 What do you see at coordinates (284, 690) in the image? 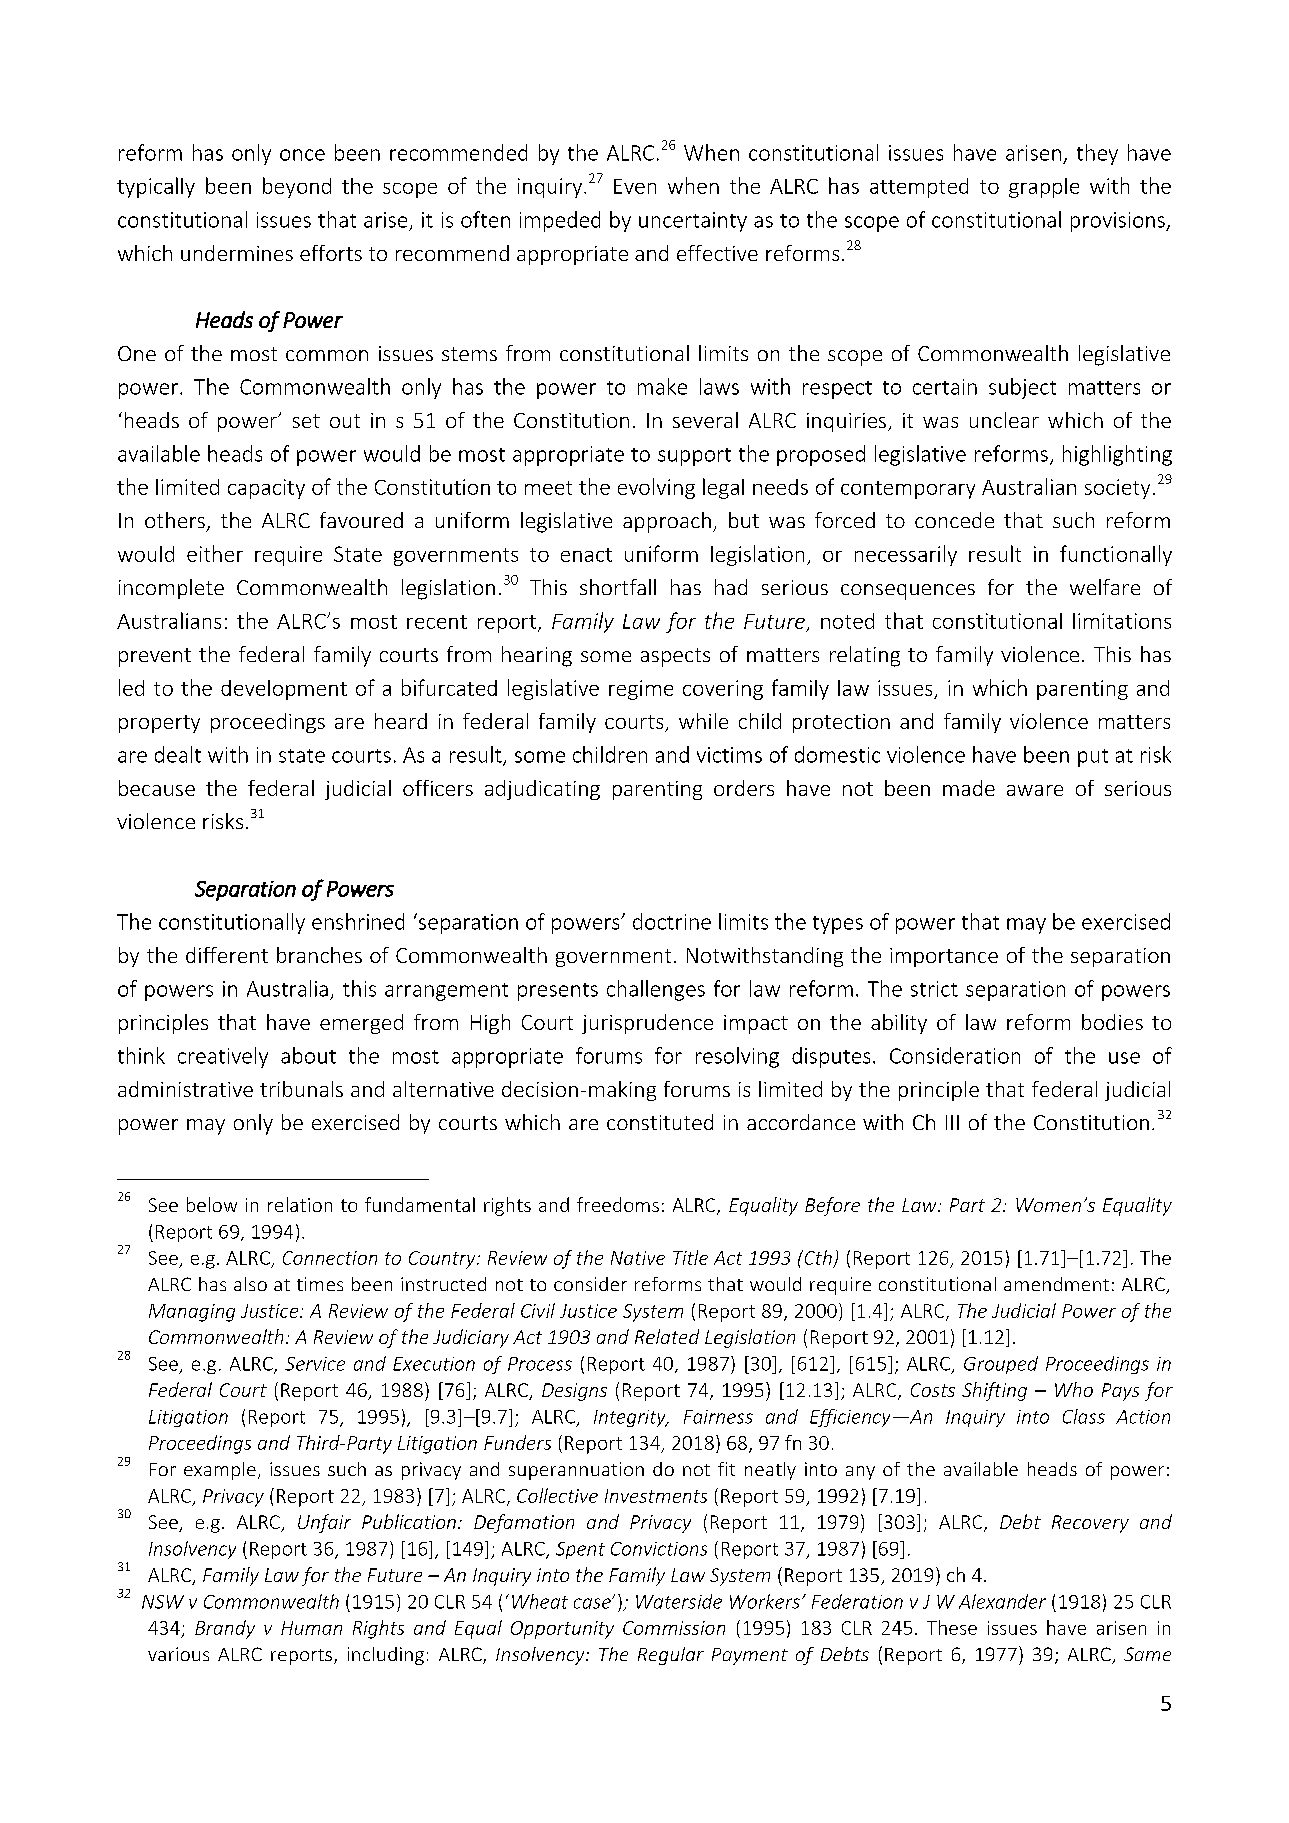
I see `development` at bounding box center [284, 690].
